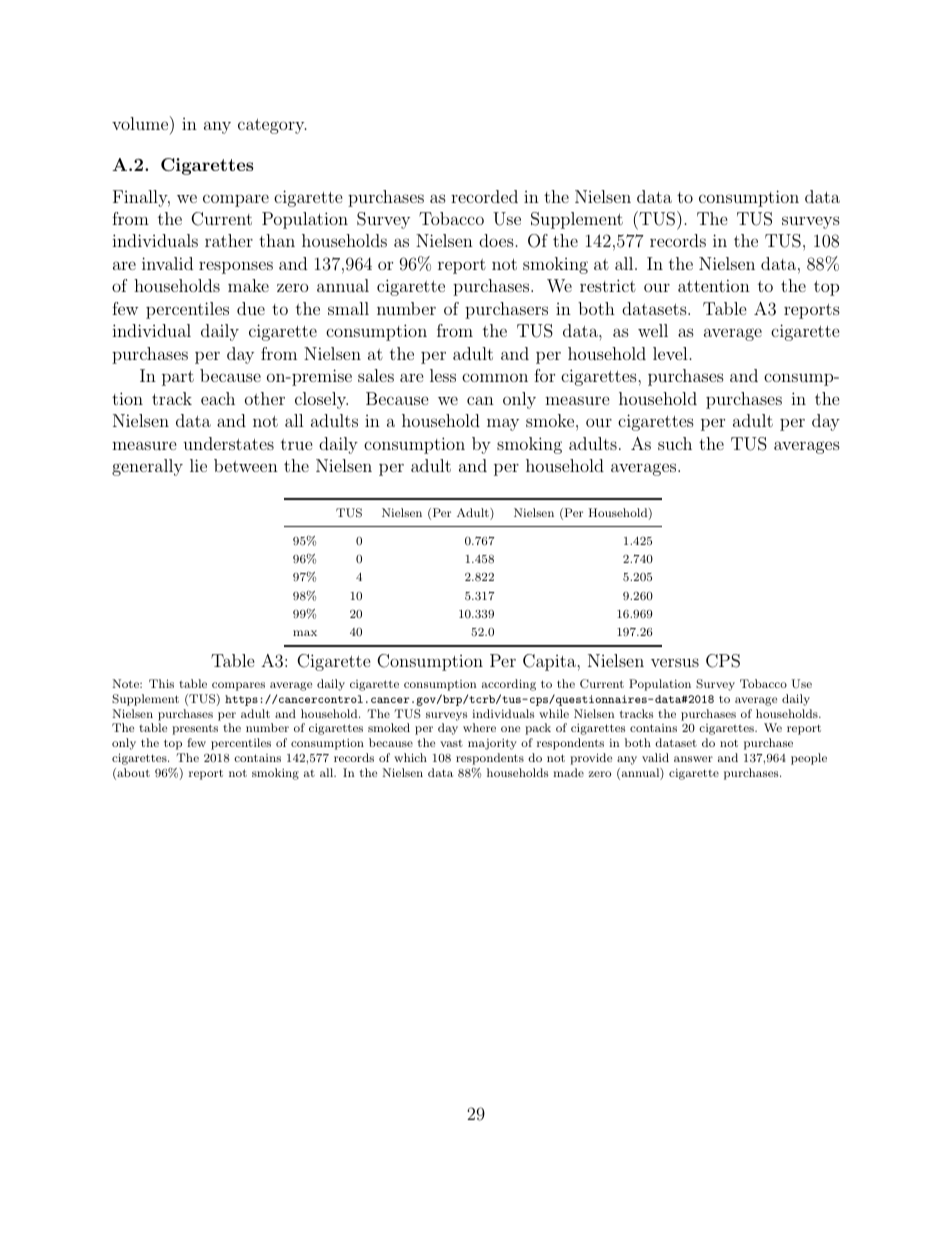 Image resolution: width=952 pixels, height=1233 pixels. Describe the element at coordinates (675, 662) in the document. I see `versus` at that location.
